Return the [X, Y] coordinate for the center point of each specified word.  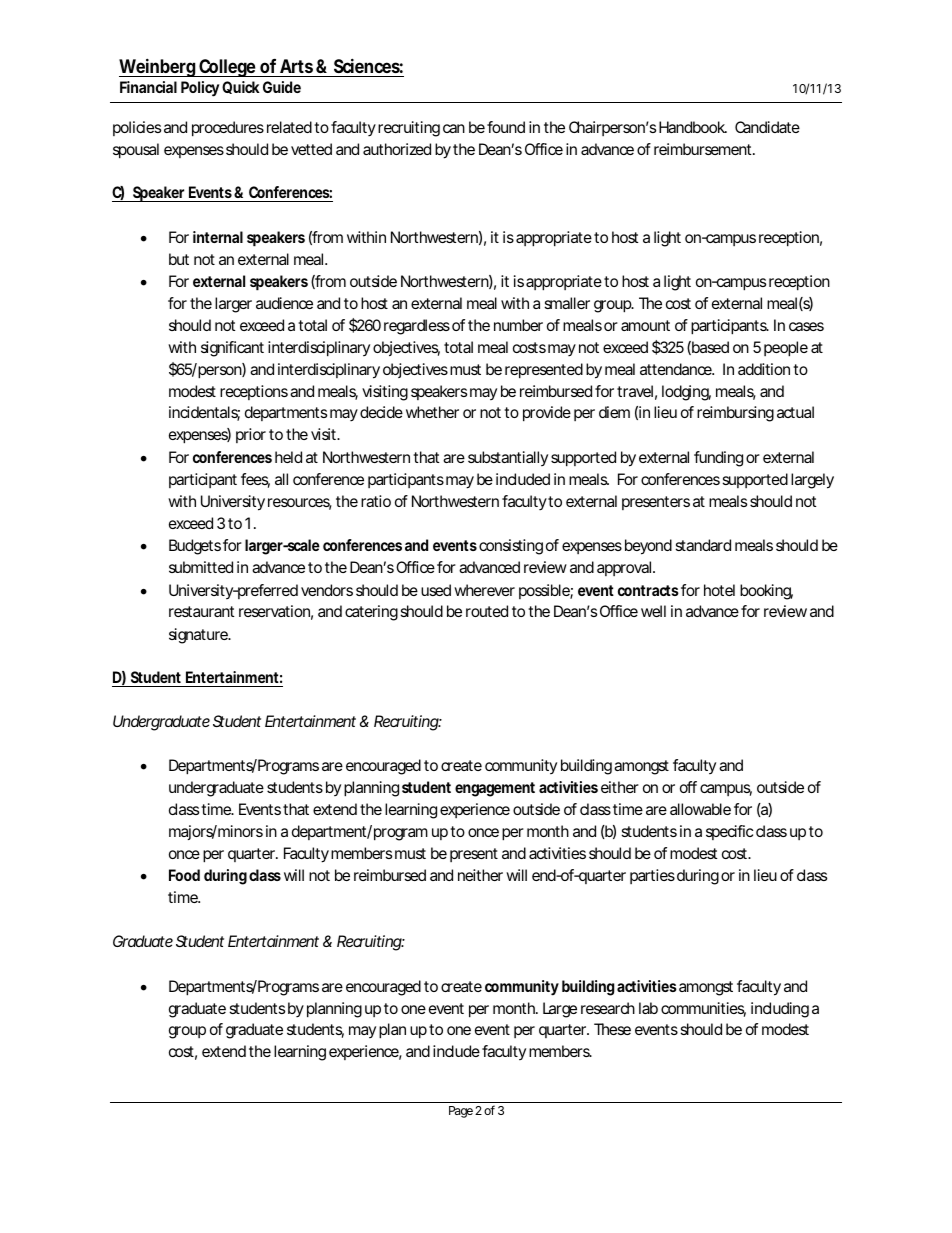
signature [199, 636]
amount [645, 325]
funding [718, 459]
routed [487, 611]
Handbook [693, 127]
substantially [508, 458]
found [506, 127]
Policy [200, 89]
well [653, 611]
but [179, 259]
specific [729, 832]
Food [184, 875]
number [518, 325]
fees [255, 480]
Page [461, 1112]
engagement [495, 789]
